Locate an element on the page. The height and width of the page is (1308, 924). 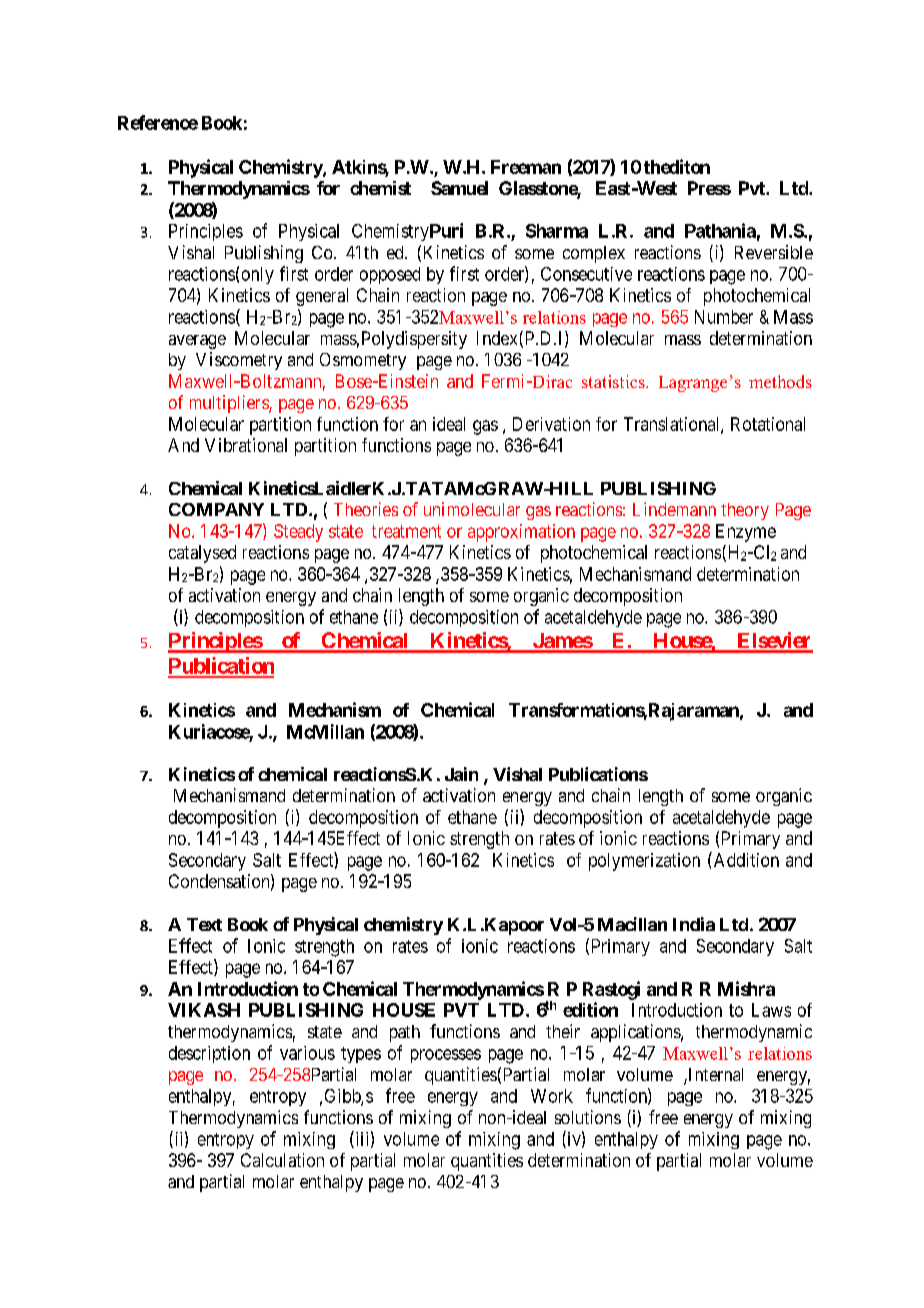
Jain is located at coordinates (461, 774).
